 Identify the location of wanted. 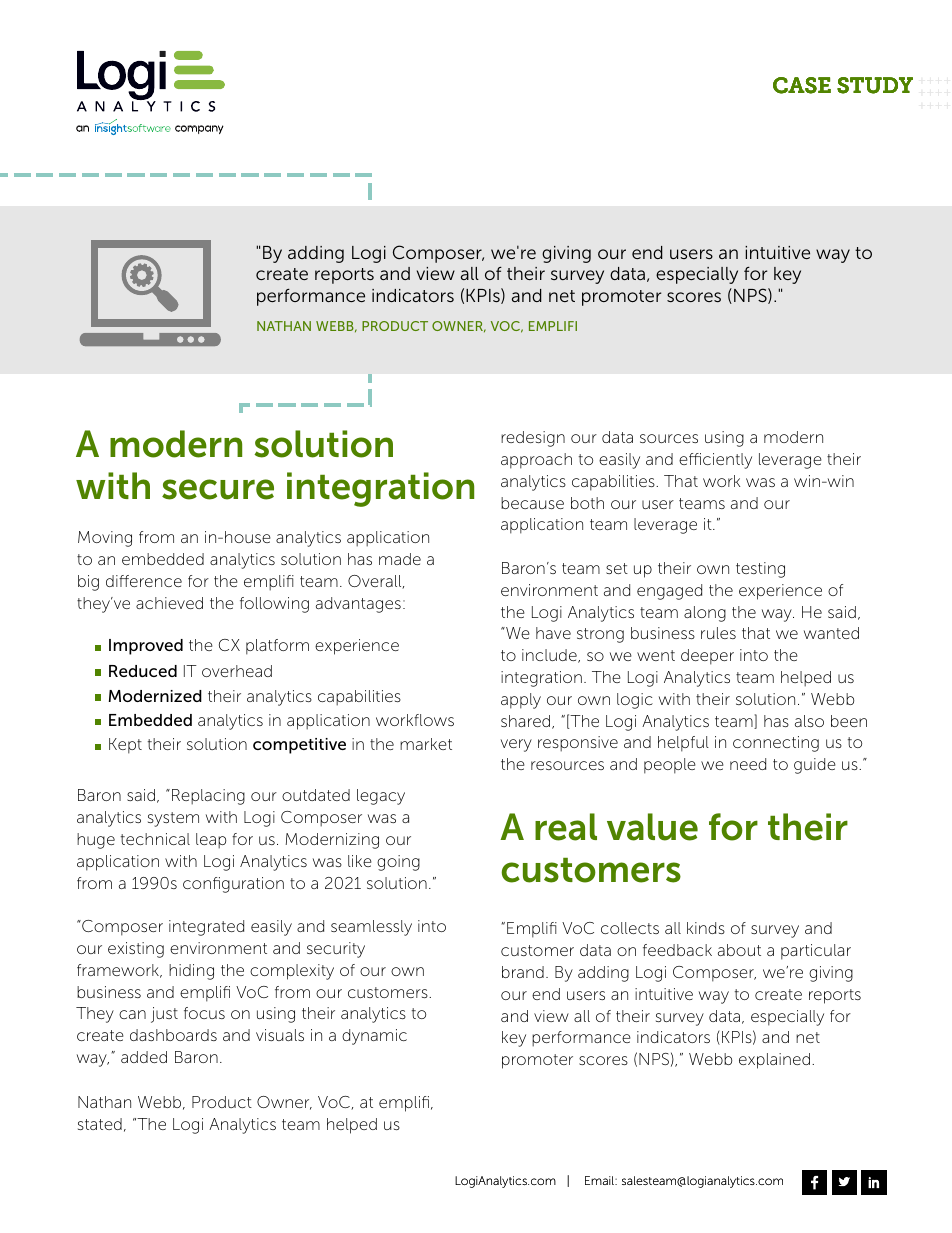
(831, 633).
